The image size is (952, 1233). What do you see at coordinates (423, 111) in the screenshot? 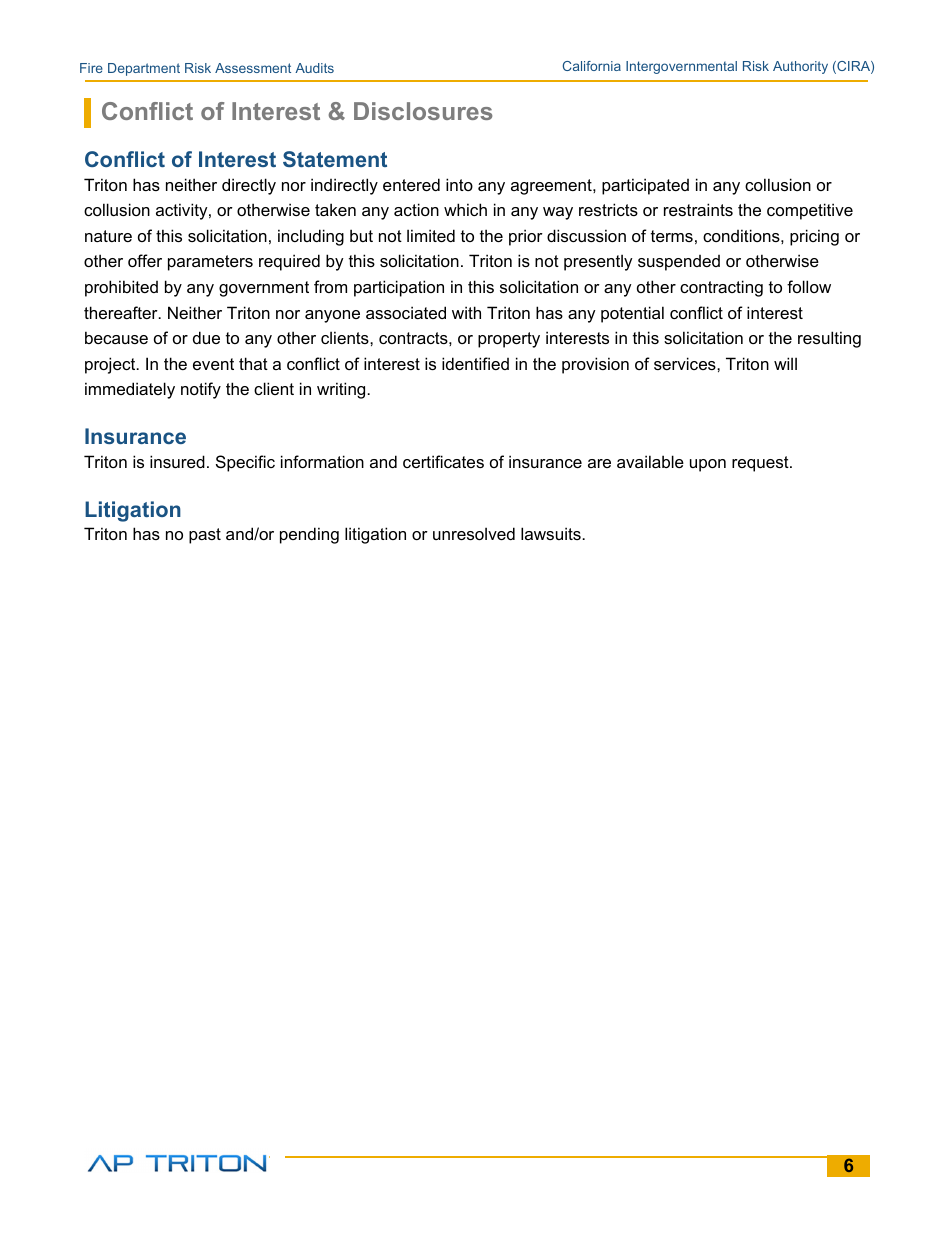
I see `Disclosures` at bounding box center [423, 111].
